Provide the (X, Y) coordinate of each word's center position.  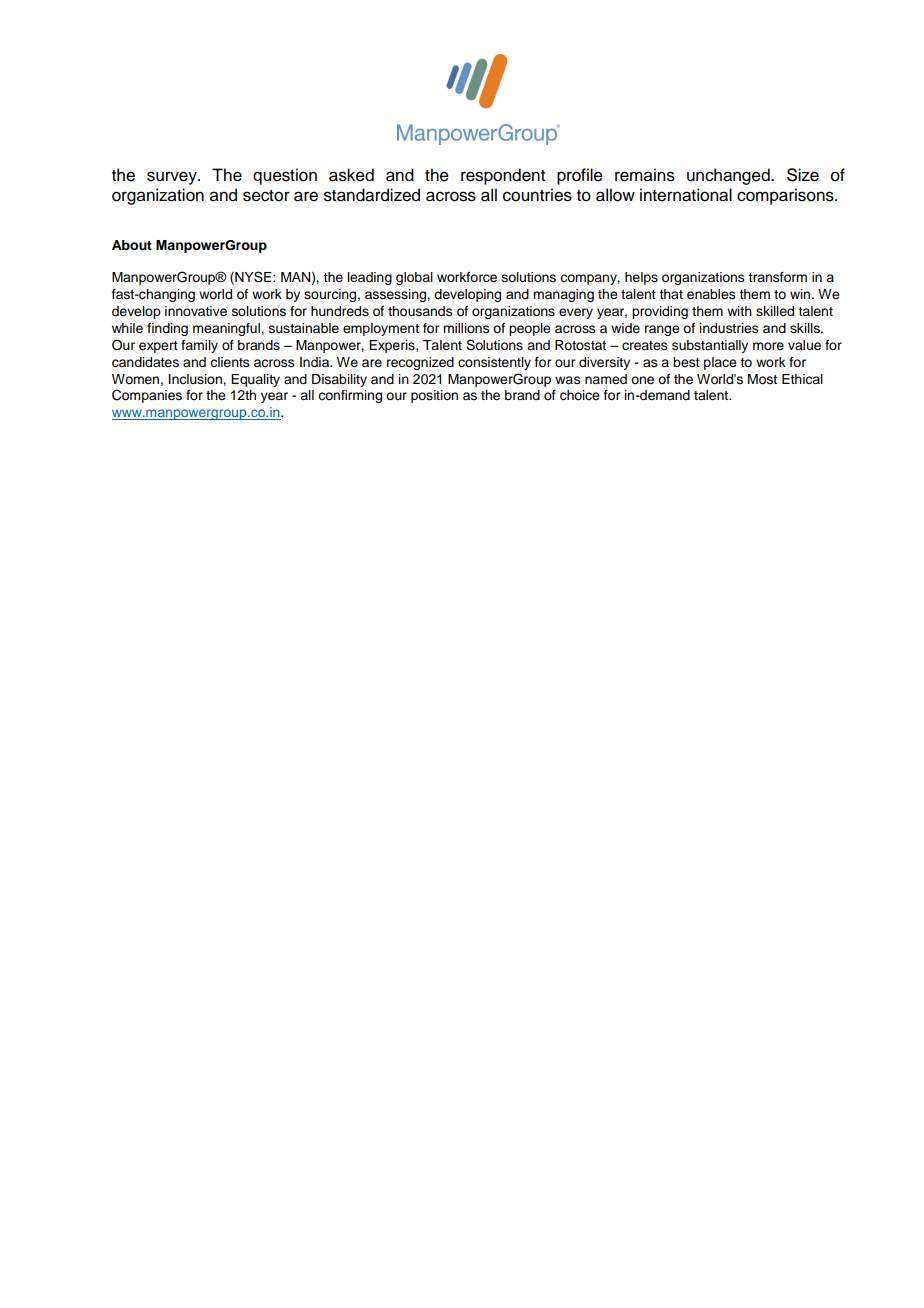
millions (466, 328)
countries (537, 195)
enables (711, 294)
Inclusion (196, 379)
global (414, 278)
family (199, 346)
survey (173, 178)
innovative (196, 311)
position (434, 396)
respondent (503, 176)
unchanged (729, 176)
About (132, 245)
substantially (710, 346)
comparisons (786, 196)
